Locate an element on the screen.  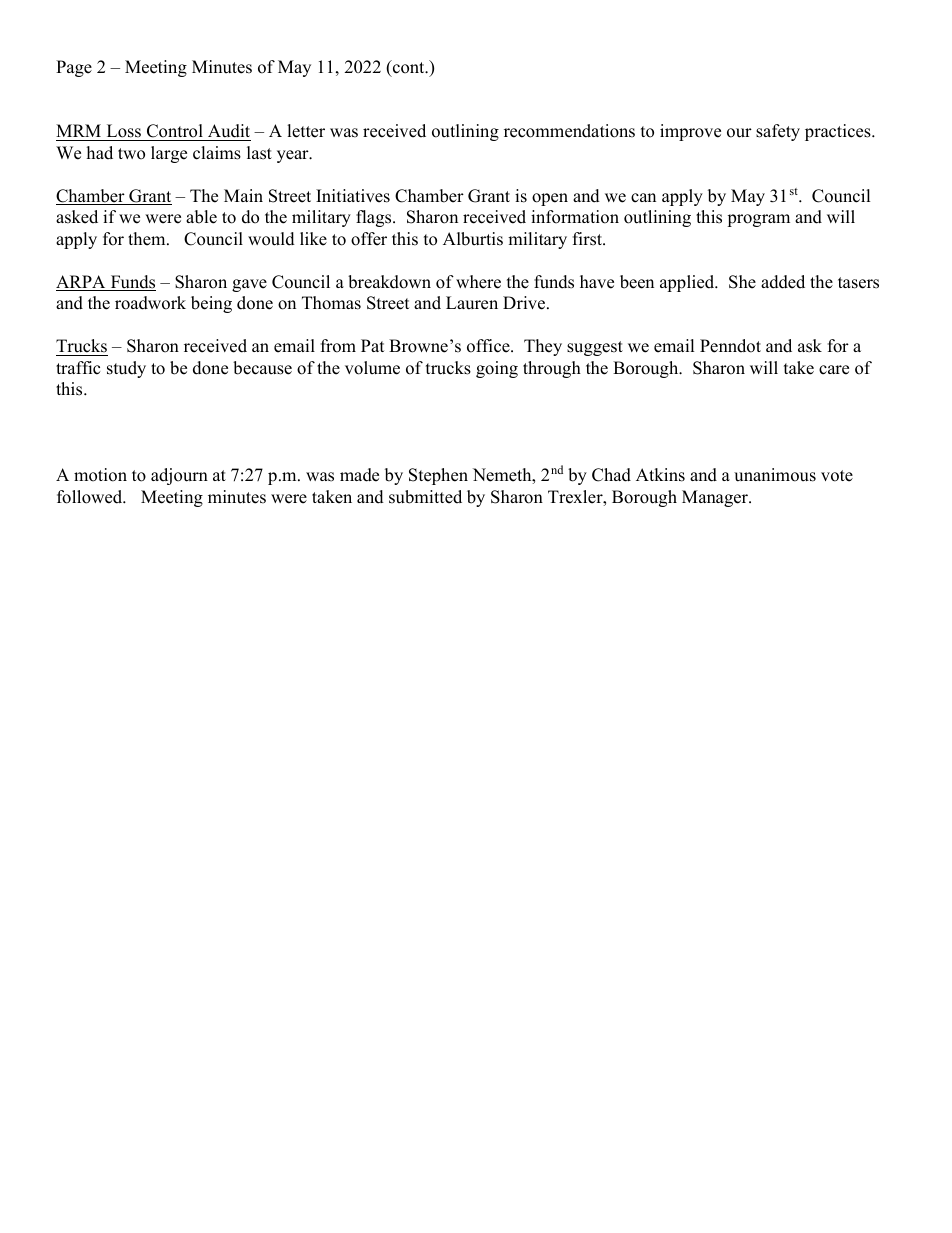
recommendations is located at coordinates (569, 131).
